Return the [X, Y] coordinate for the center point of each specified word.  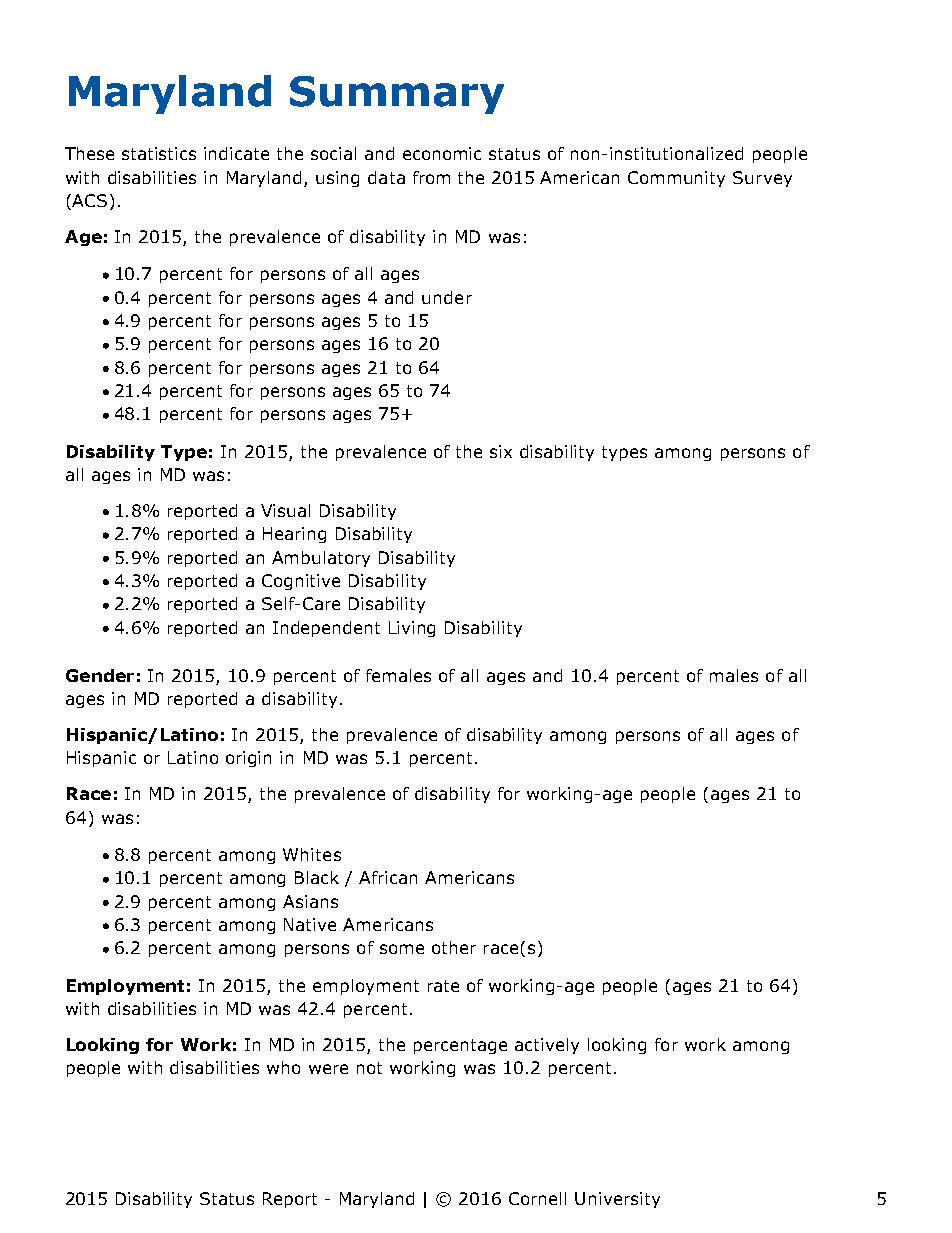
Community [676, 179]
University [617, 1200]
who [283, 1067]
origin [248, 759]
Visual [285, 510]
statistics [159, 153]
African [388, 877]
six [501, 451]
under [447, 297]
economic [442, 153]
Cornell [537, 1198]
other [454, 947]
